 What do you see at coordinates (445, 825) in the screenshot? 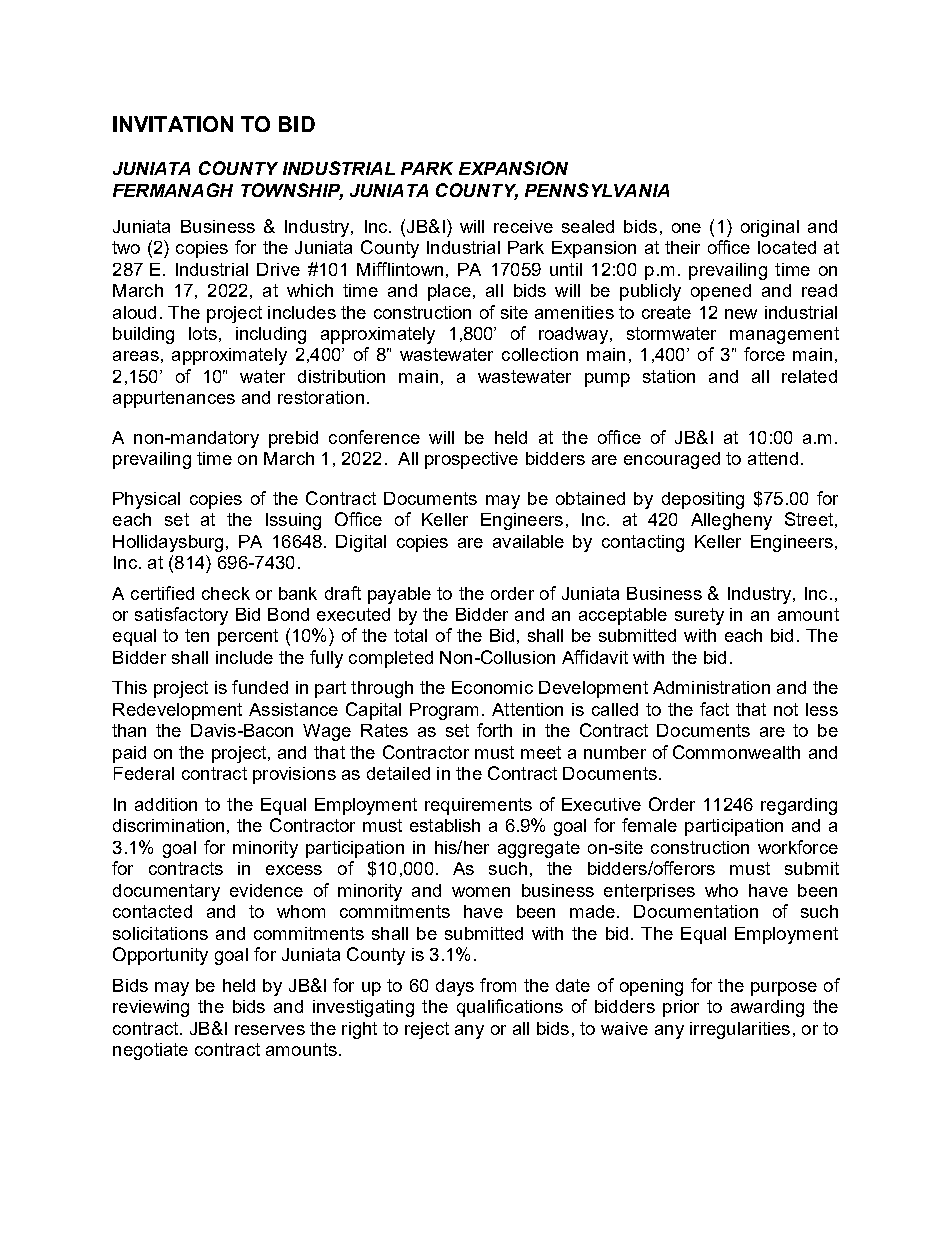
I see `establish` at bounding box center [445, 825].
